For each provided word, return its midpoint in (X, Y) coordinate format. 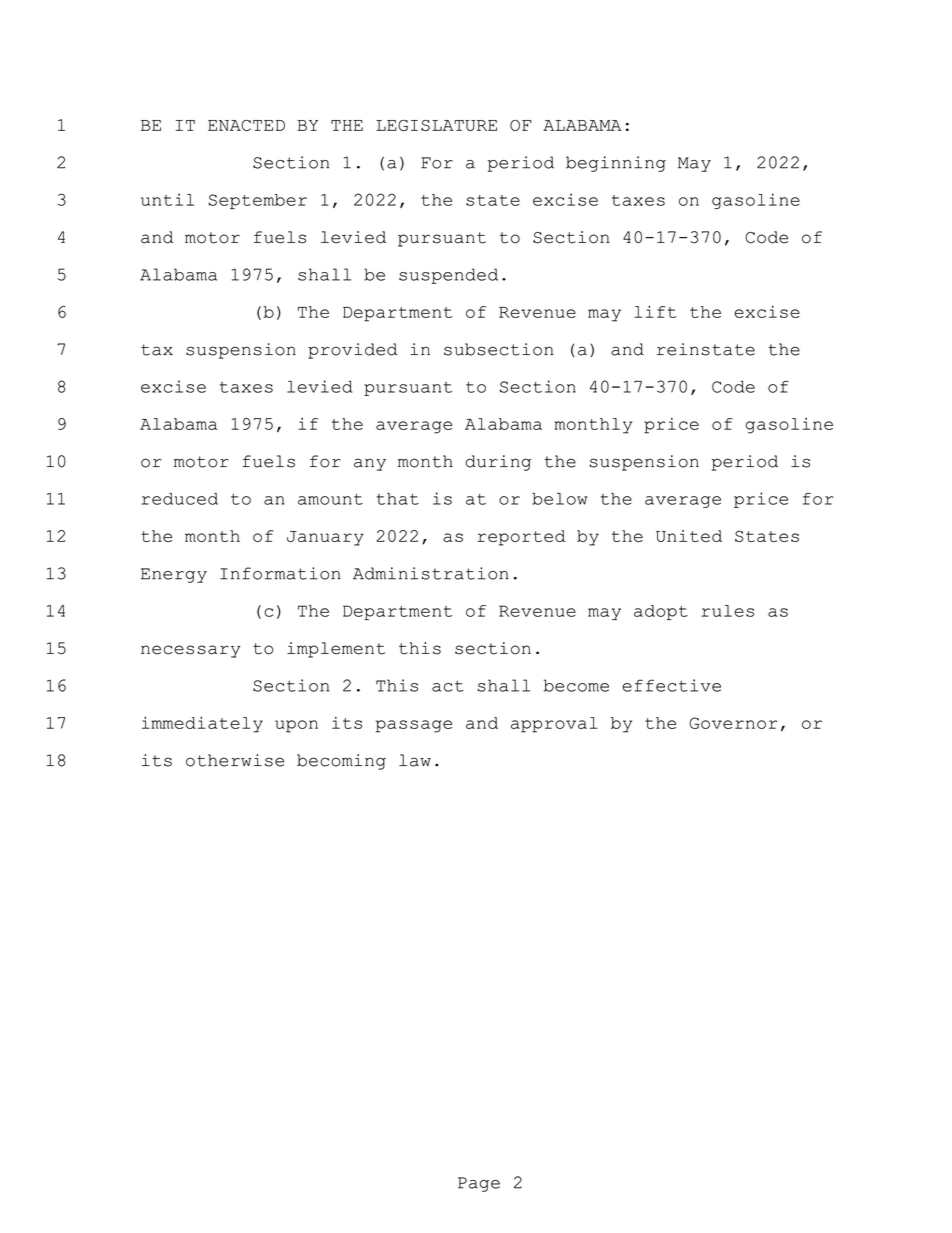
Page (479, 1184)
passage (414, 726)
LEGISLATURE (436, 125)
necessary (190, 651)
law (415, 760)
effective (671, 685)
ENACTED (246, 125)
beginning (616, 164)
